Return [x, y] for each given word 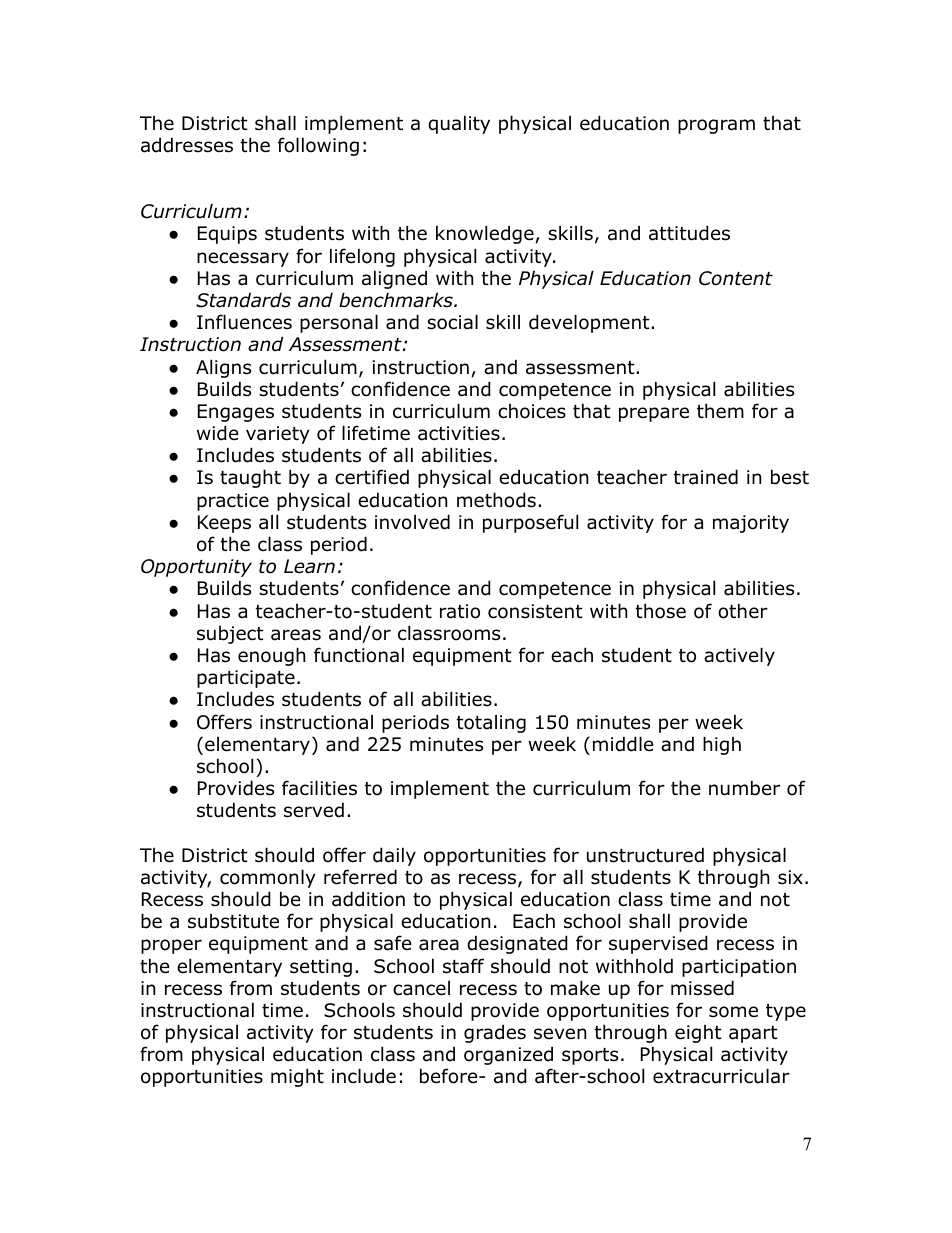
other [743, 611]
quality [459, 124]
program [716, 126]
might [297, 1077]
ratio [460, 611]
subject [230, 635]
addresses [187, 145]
